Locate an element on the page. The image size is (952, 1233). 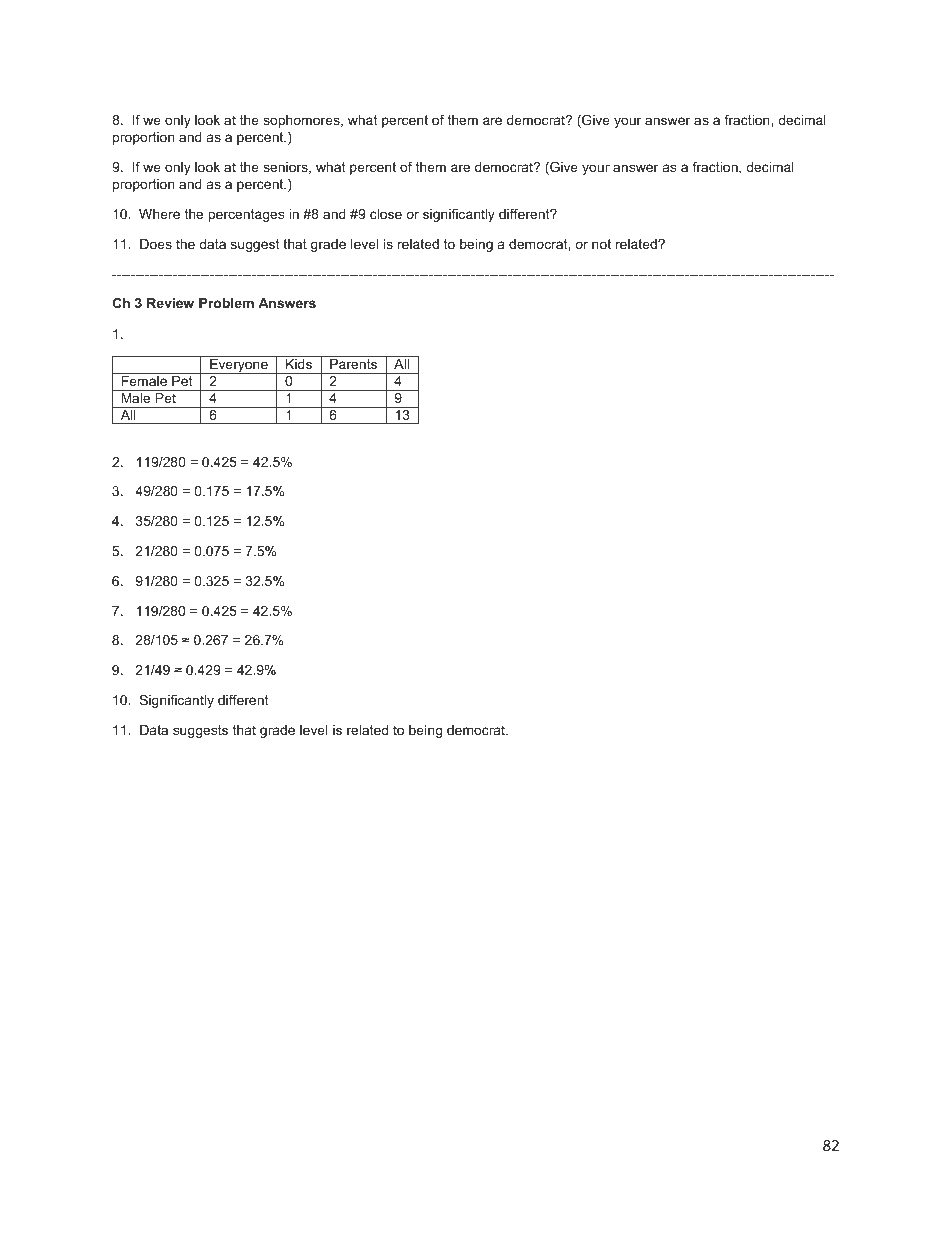
Does is located at coordinates (156, 244).
